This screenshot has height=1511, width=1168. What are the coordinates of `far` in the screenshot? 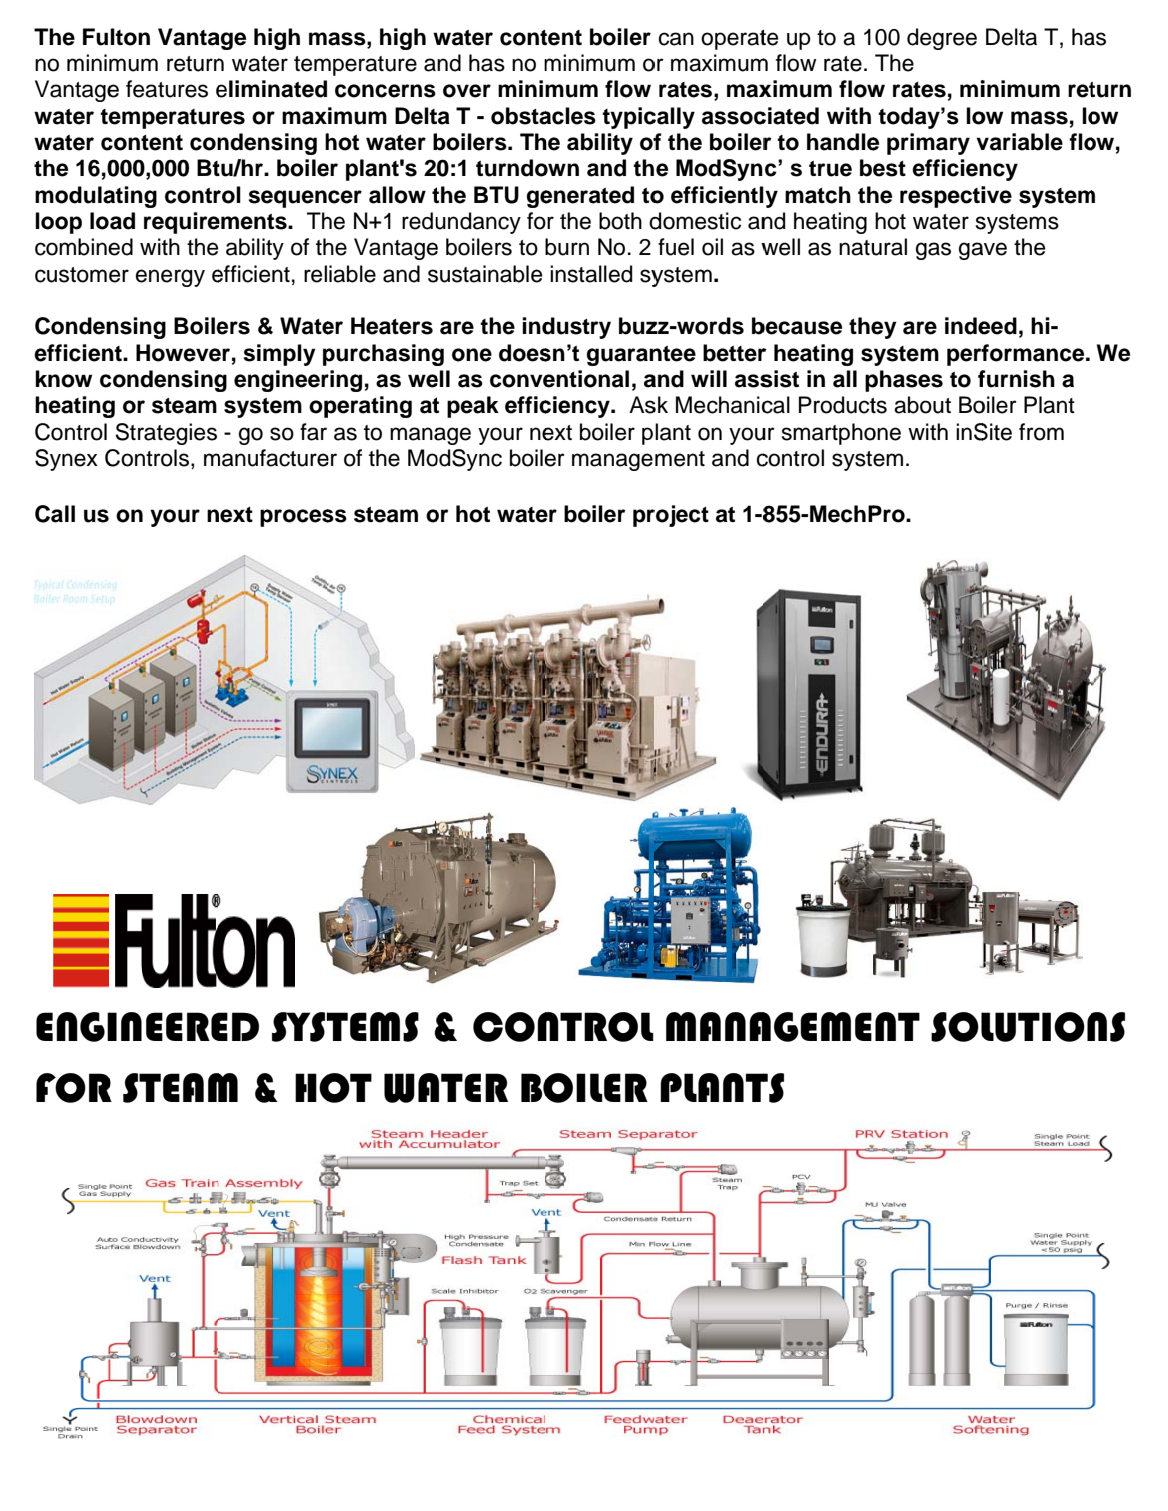 It's located at (313, 432).
